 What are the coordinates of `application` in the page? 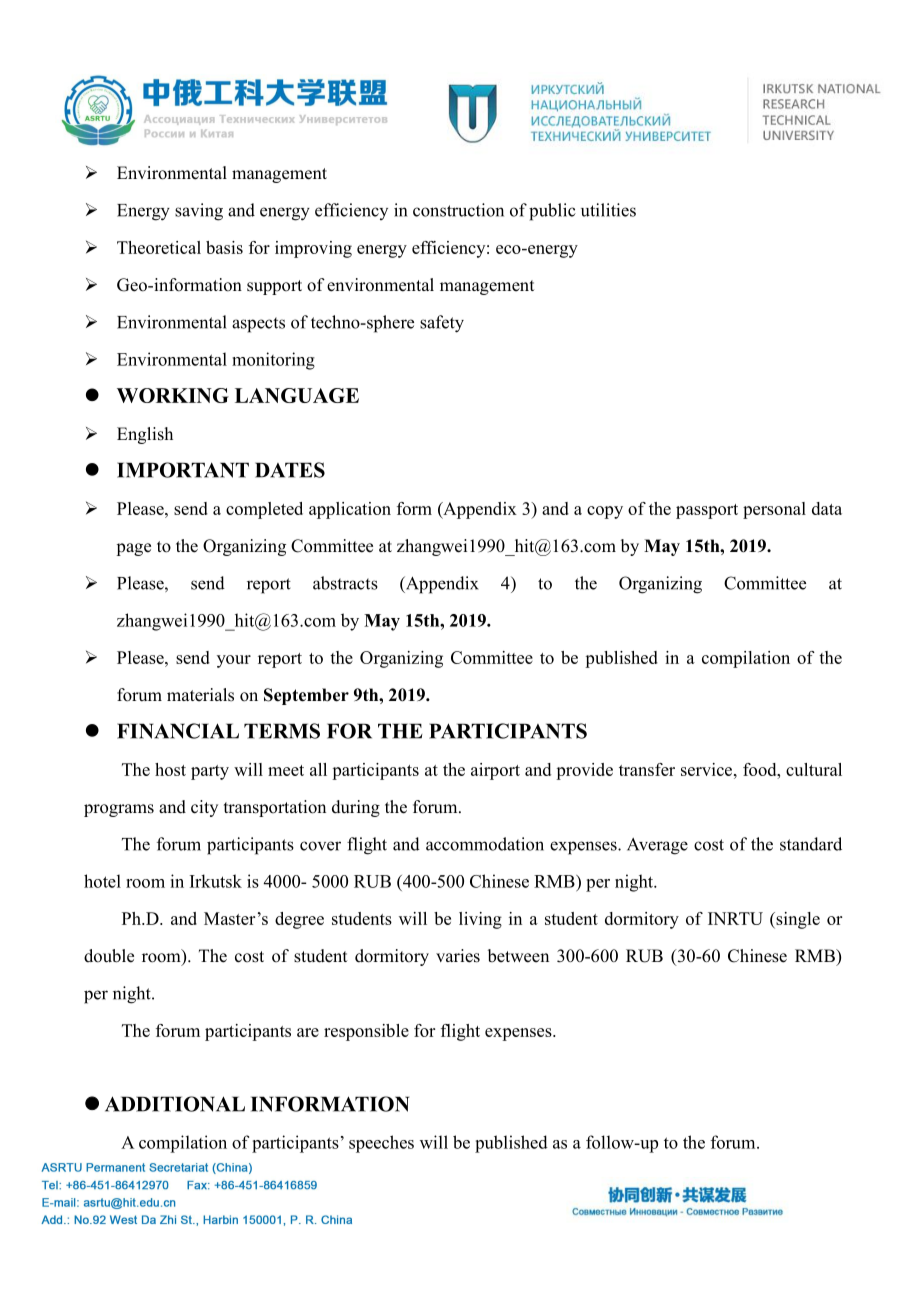 It's located at (350, 510).
